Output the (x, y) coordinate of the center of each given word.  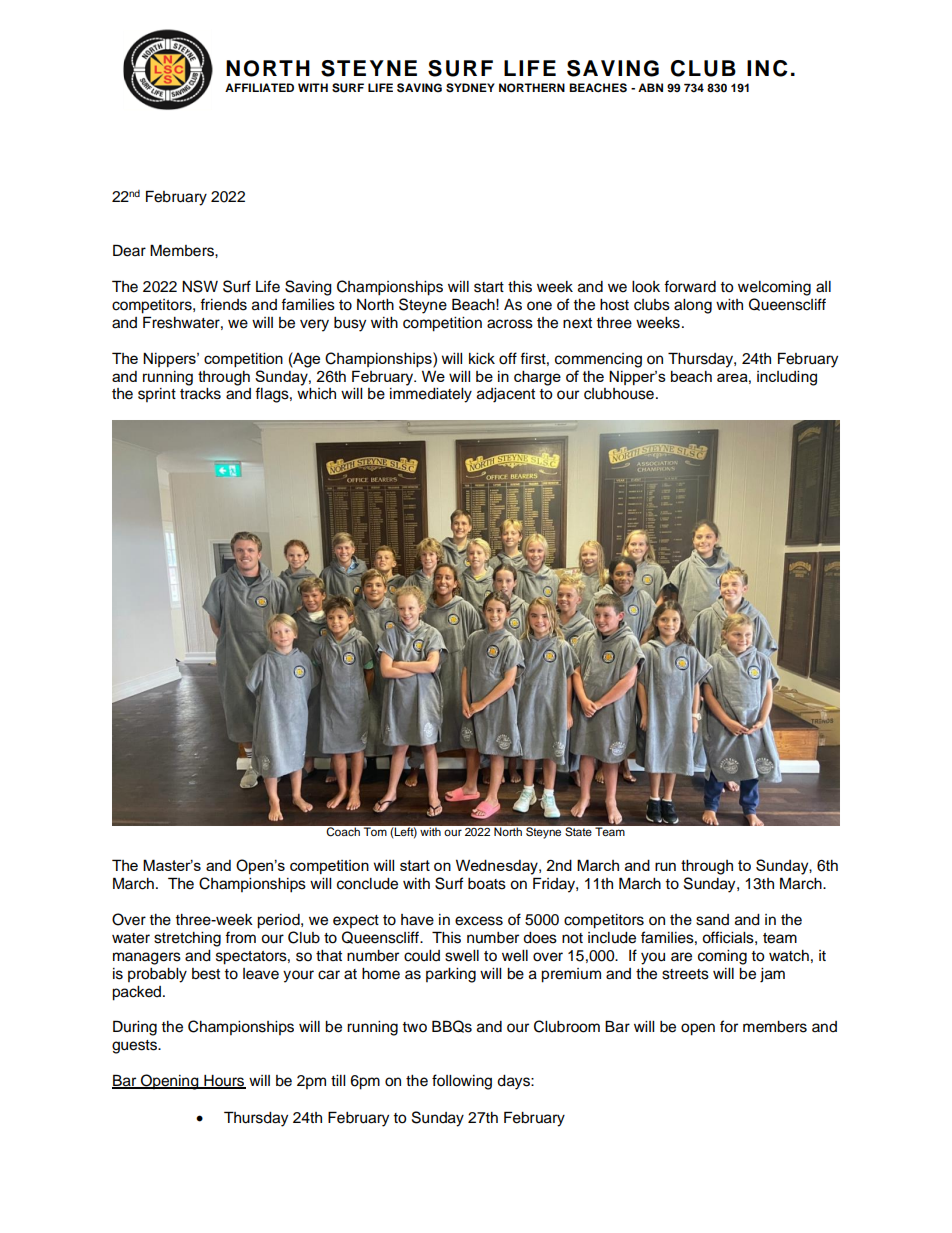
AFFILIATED (259, 87)
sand (712, 920)
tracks (200, 394)
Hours (224, 1082)
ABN (650, 87)
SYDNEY (470, 88)
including (787, 378)
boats (487, 884)
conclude (367, 884)
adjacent (506, 395)
